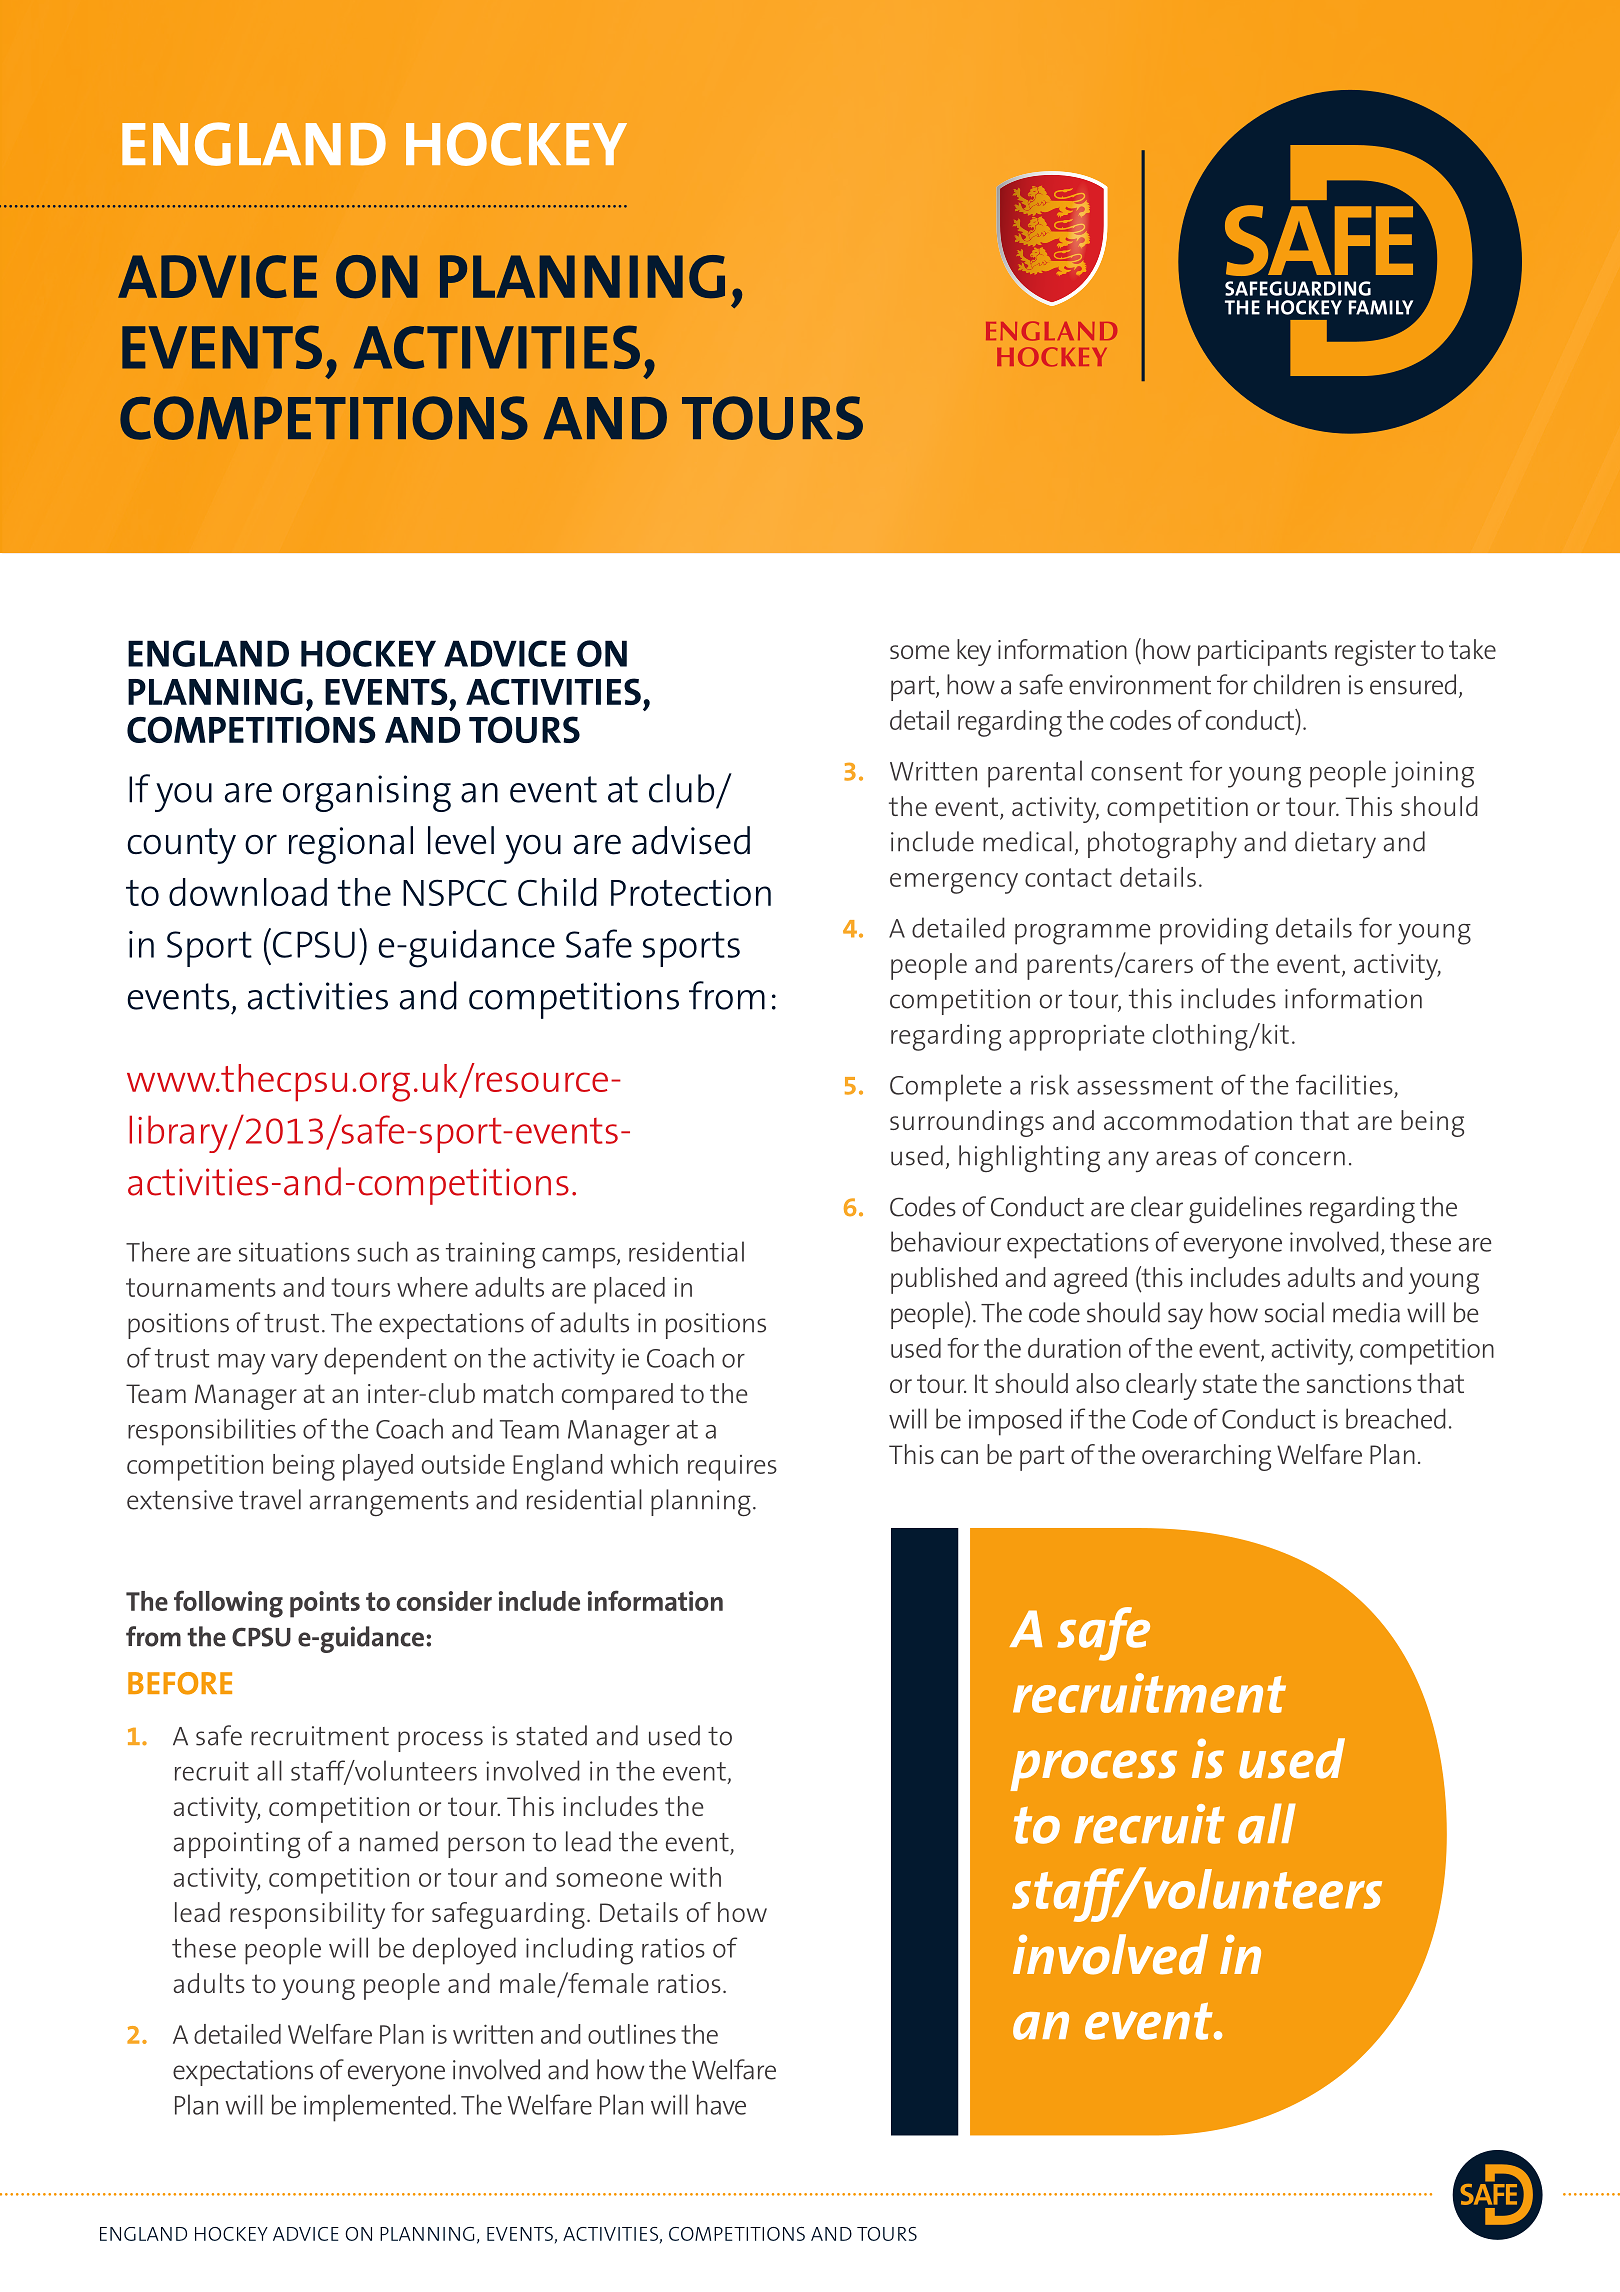 Image resolution: width=1620 pixels, height=2292 pixels. Describe the element at coordinates (1035, 774) in the screenshot. I see `parental` at that location.
